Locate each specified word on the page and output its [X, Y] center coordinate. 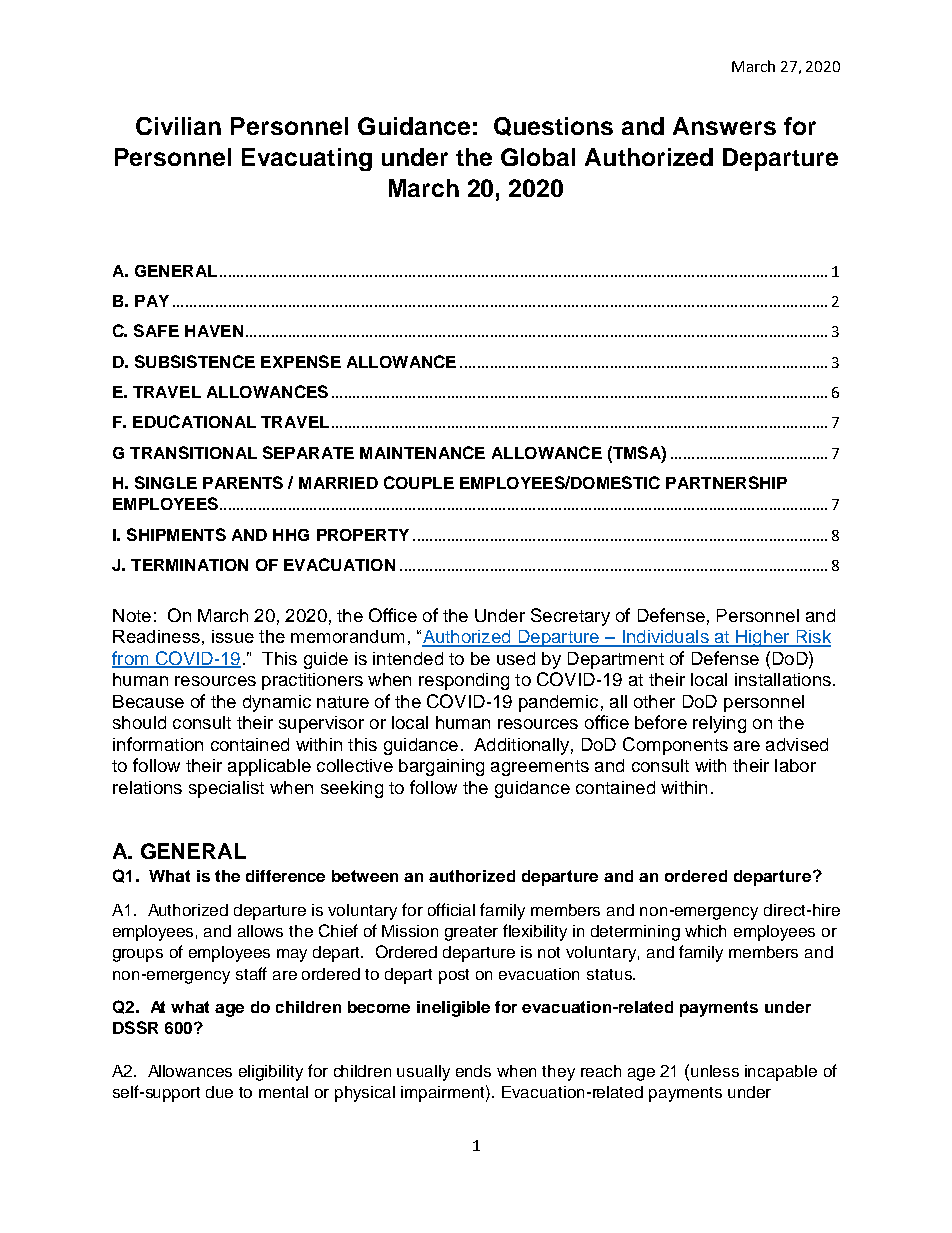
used [516, 658]
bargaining [441, 767]
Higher [763, 638]
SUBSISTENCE [195, 361]
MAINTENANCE [422, 452]
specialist [226, 789]
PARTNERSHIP [726, 482]
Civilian [178, 126]
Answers [724, 126]
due [219, 1092]
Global [538, 157]
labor [795, 765]
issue [233, 636]
